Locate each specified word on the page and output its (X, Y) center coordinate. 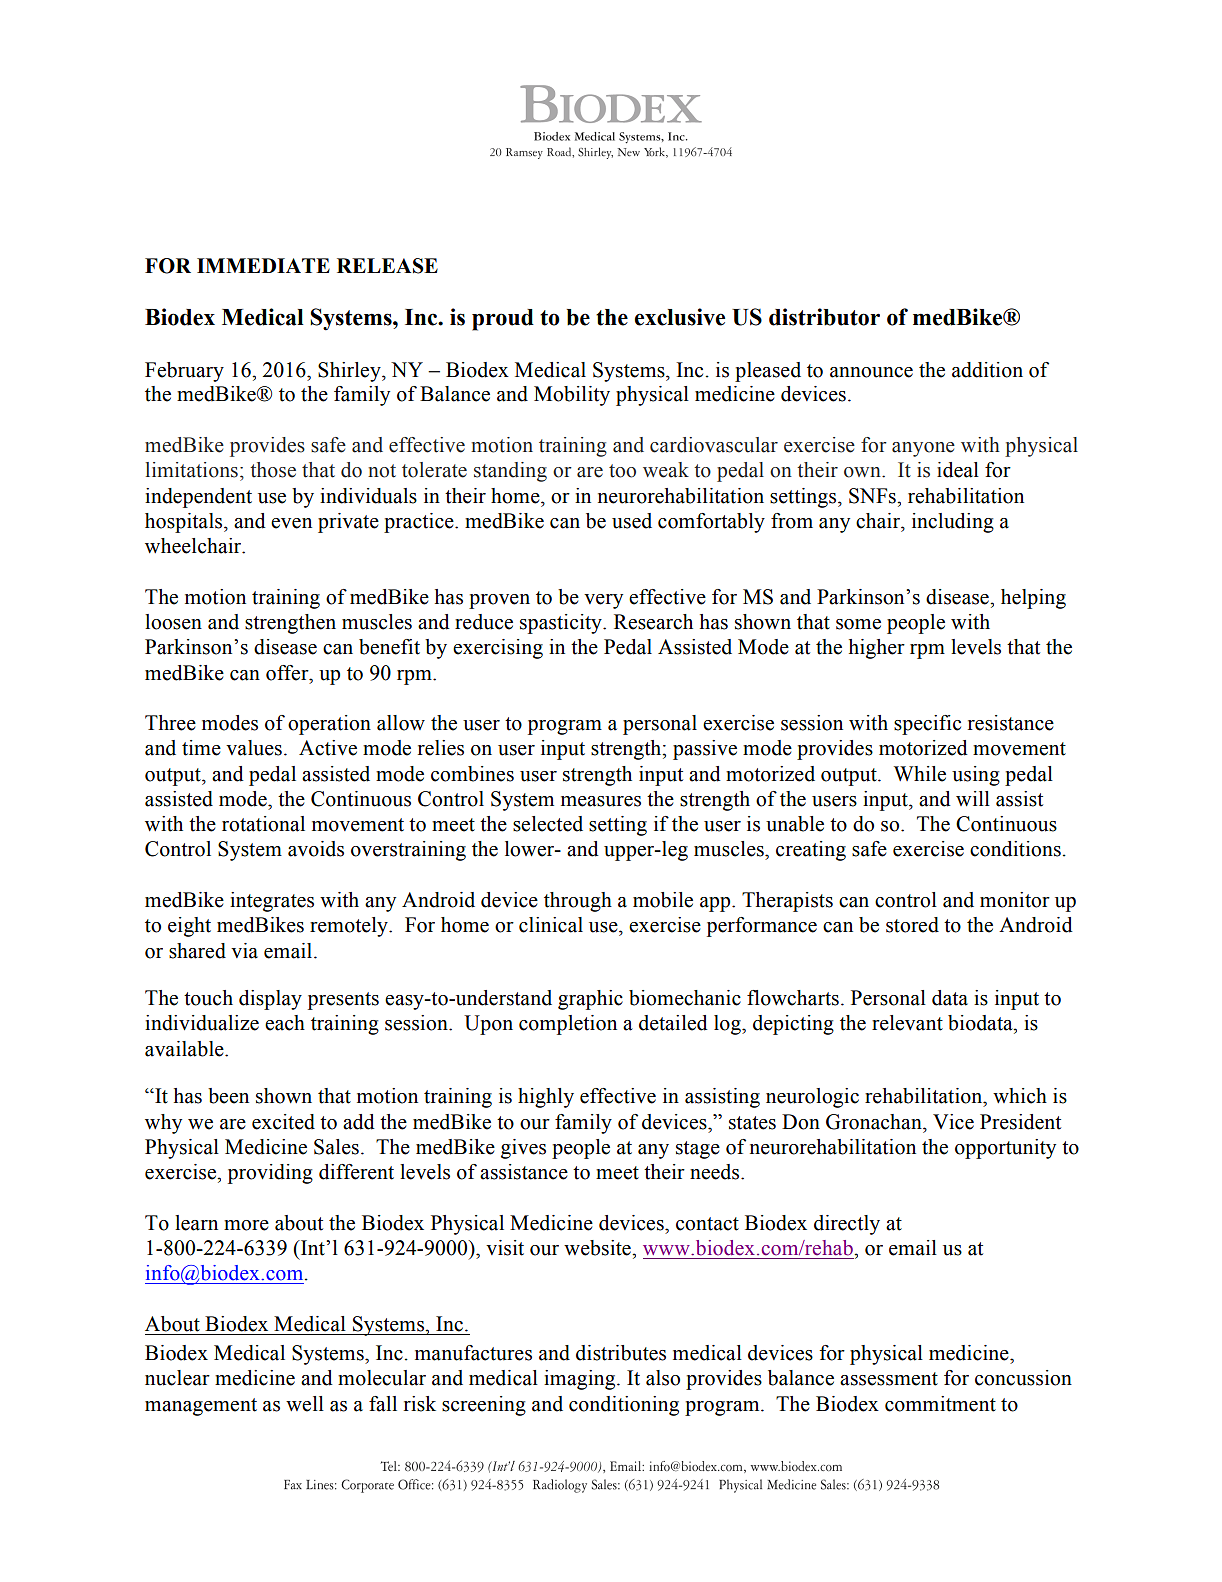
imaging (581, 1380)
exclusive (680, 317)
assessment (889, 1379)
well (305, 1404)
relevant (907, 1023)
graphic (590, 1000)
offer (288, 673)
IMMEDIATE (263, 265)
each (285, 1023)
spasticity (562, 624)
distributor (824, 317)
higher (877, 649)
